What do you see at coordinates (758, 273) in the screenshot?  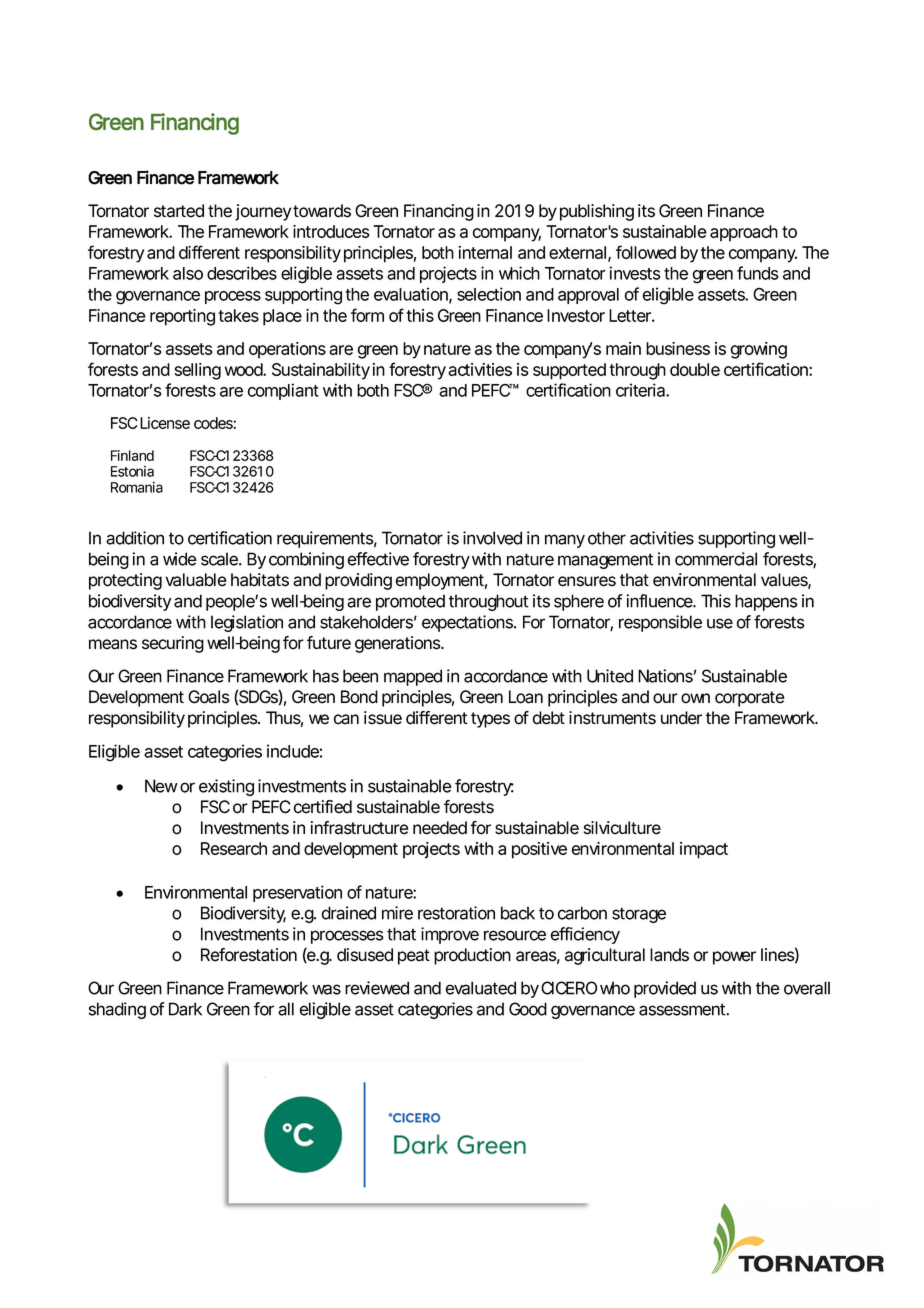 I see `funds` at bounding box center [758, 273].
